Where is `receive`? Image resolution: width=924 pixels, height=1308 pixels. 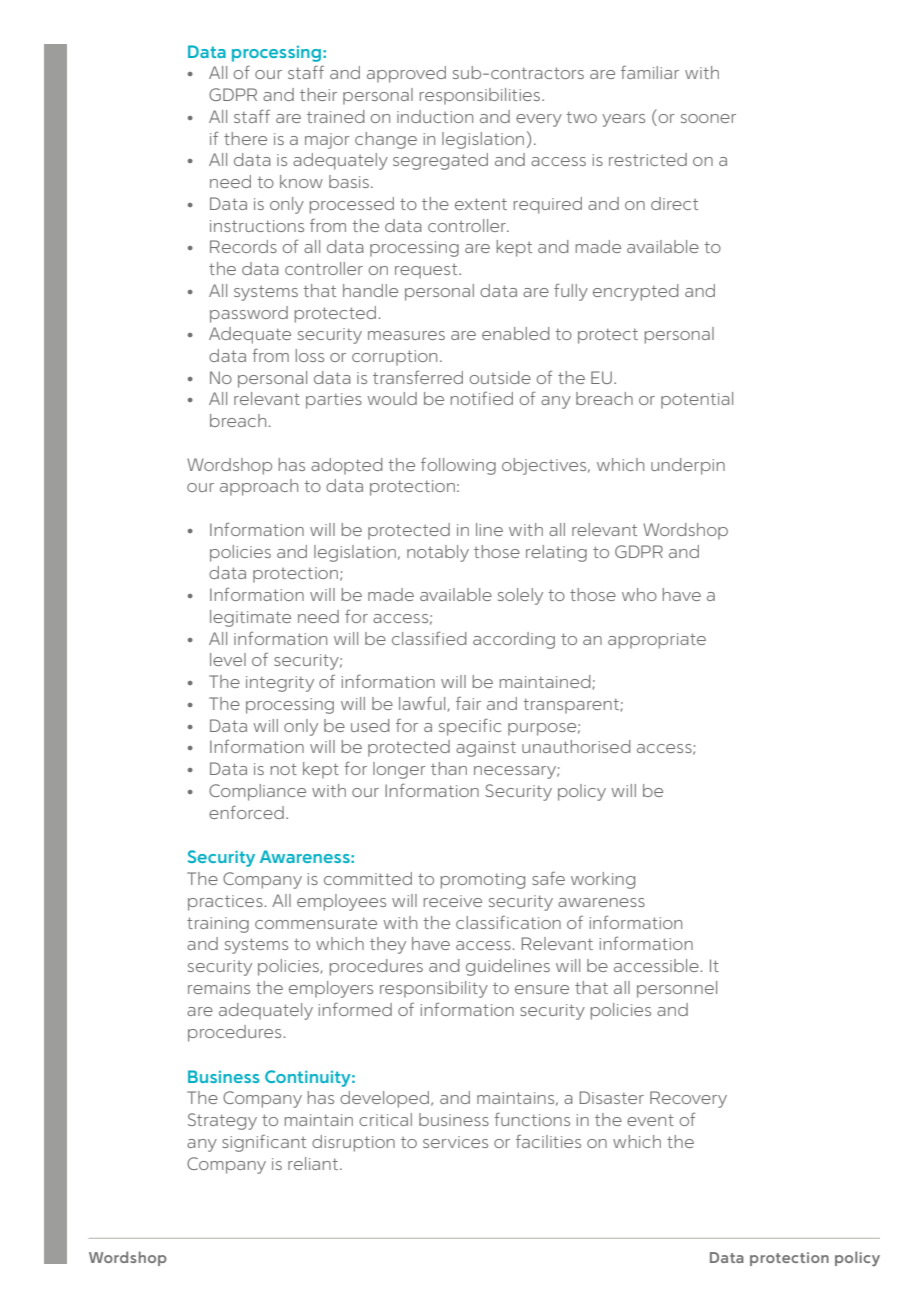
receive is located at coordinates (453, 901).
